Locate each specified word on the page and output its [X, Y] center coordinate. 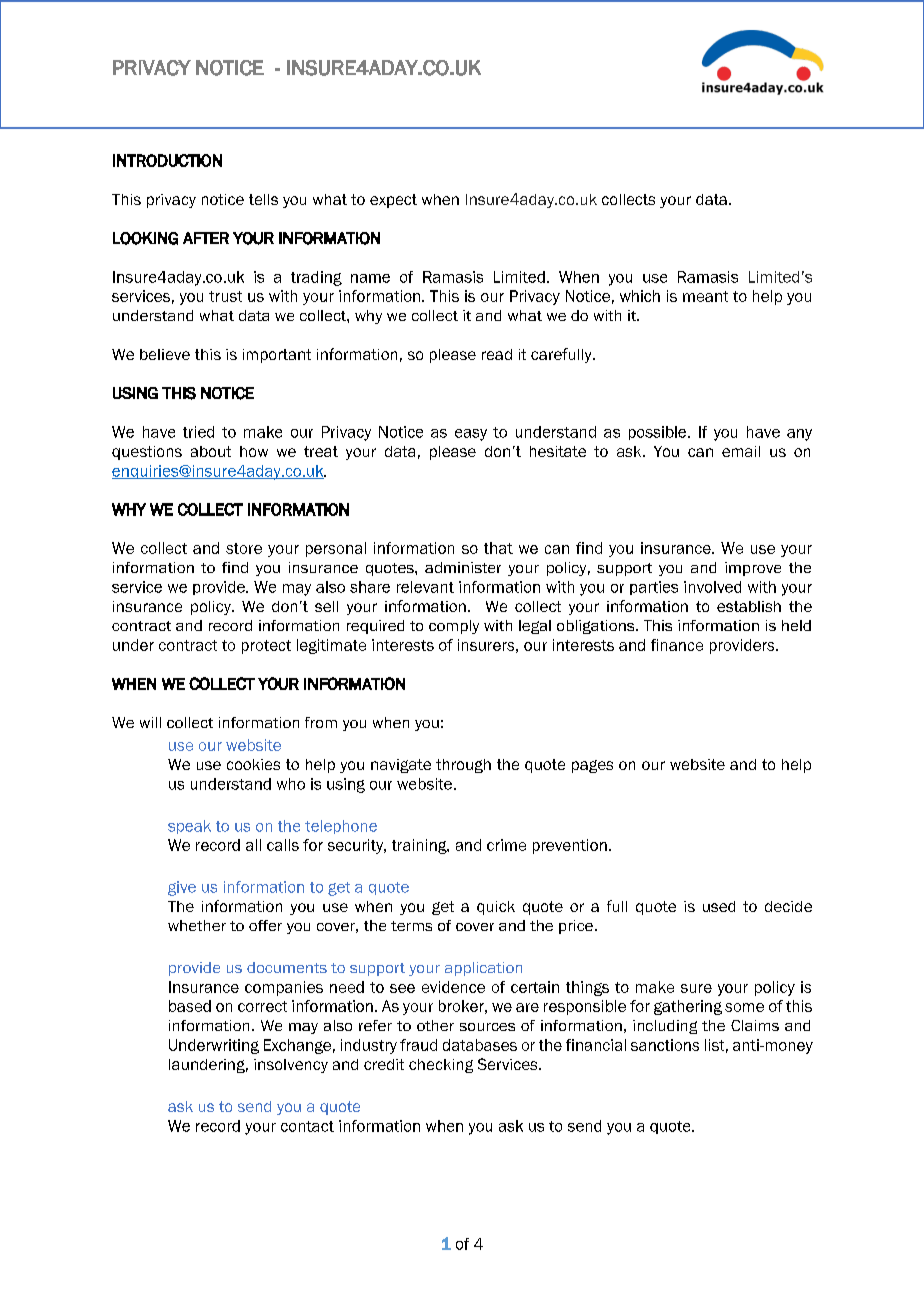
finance [677, 645]
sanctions [665, 1045]
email [741, 451]
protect [266, 647]
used [719, 906]
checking [441, 1066]
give [182, 888]
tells [263, 199]
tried [198, 432]
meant [705, 296]
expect [393, 201]
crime [506, 845]
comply [454, 627]
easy [471, 435]
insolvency [291, 1066]
